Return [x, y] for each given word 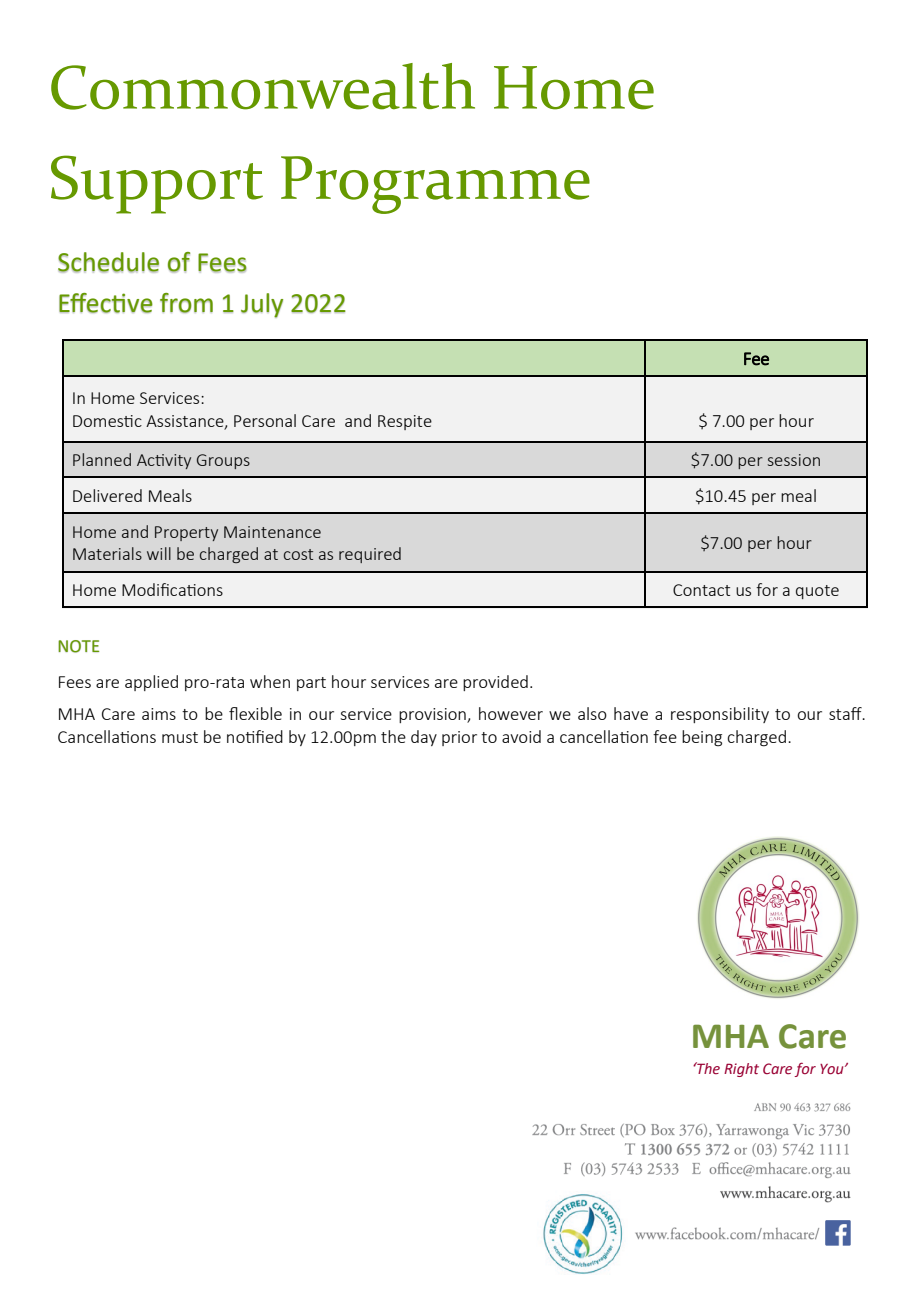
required [370, 555]
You [833, 1069]
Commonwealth [263, 86]
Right [741, 1070]
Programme [435, 185]
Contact [701, 590]
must [180, 737]
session [794, 460]
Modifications [172, 589]
